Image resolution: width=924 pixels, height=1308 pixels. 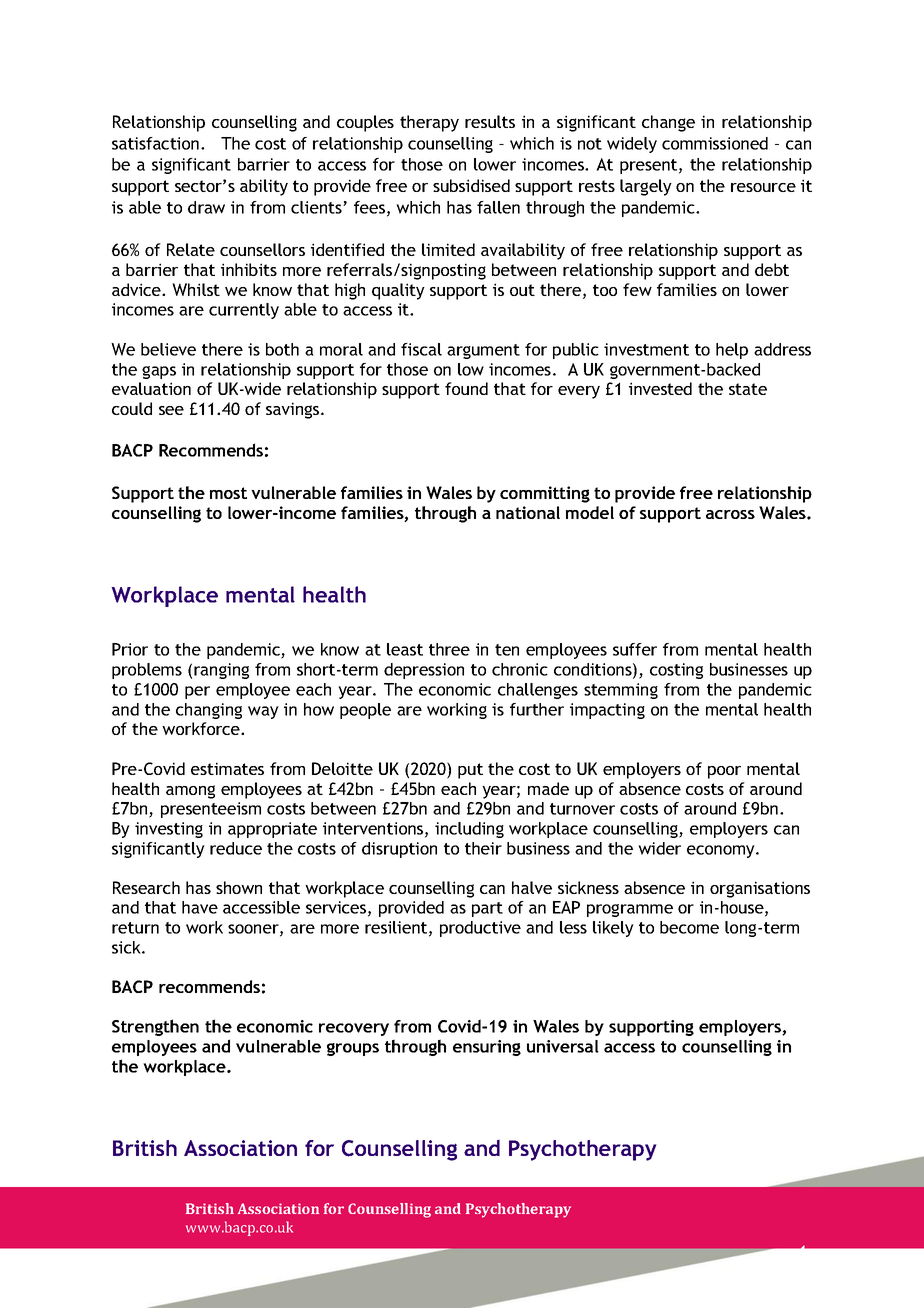 I want to click on state, so click(x=748, y=389).
